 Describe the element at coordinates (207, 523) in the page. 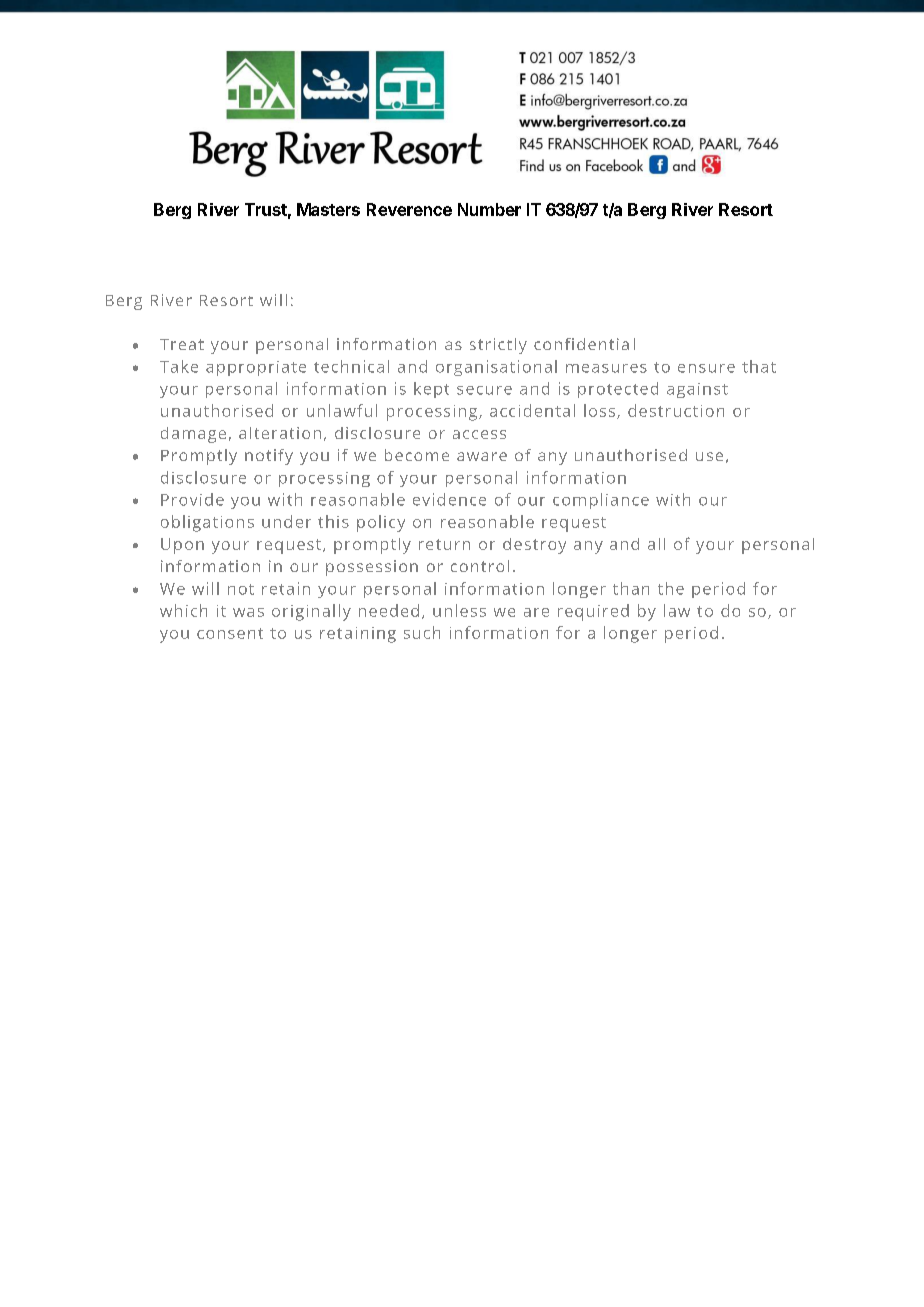

I see `obligations` at that location.
